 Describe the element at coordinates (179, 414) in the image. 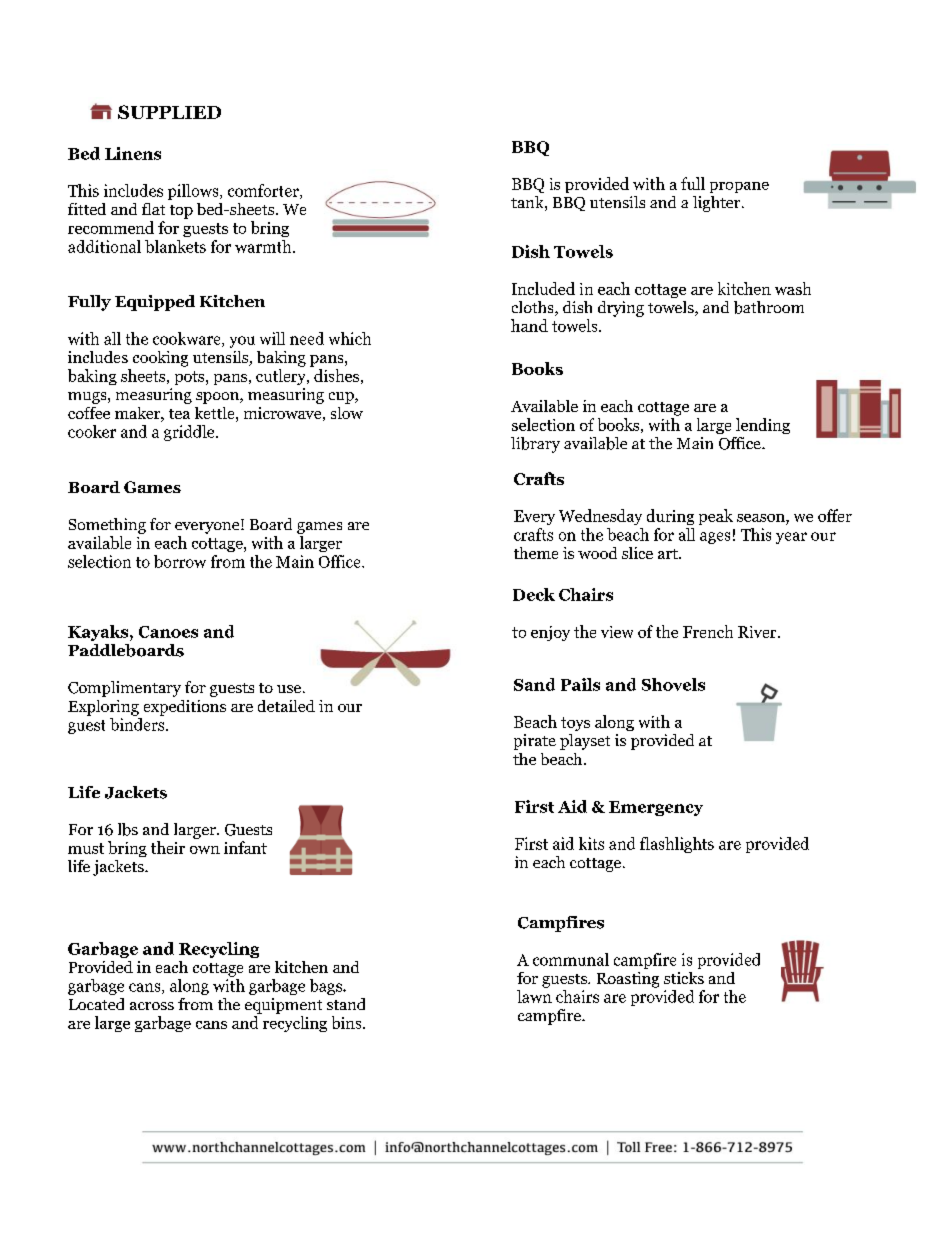

I see `tea` at that location.
